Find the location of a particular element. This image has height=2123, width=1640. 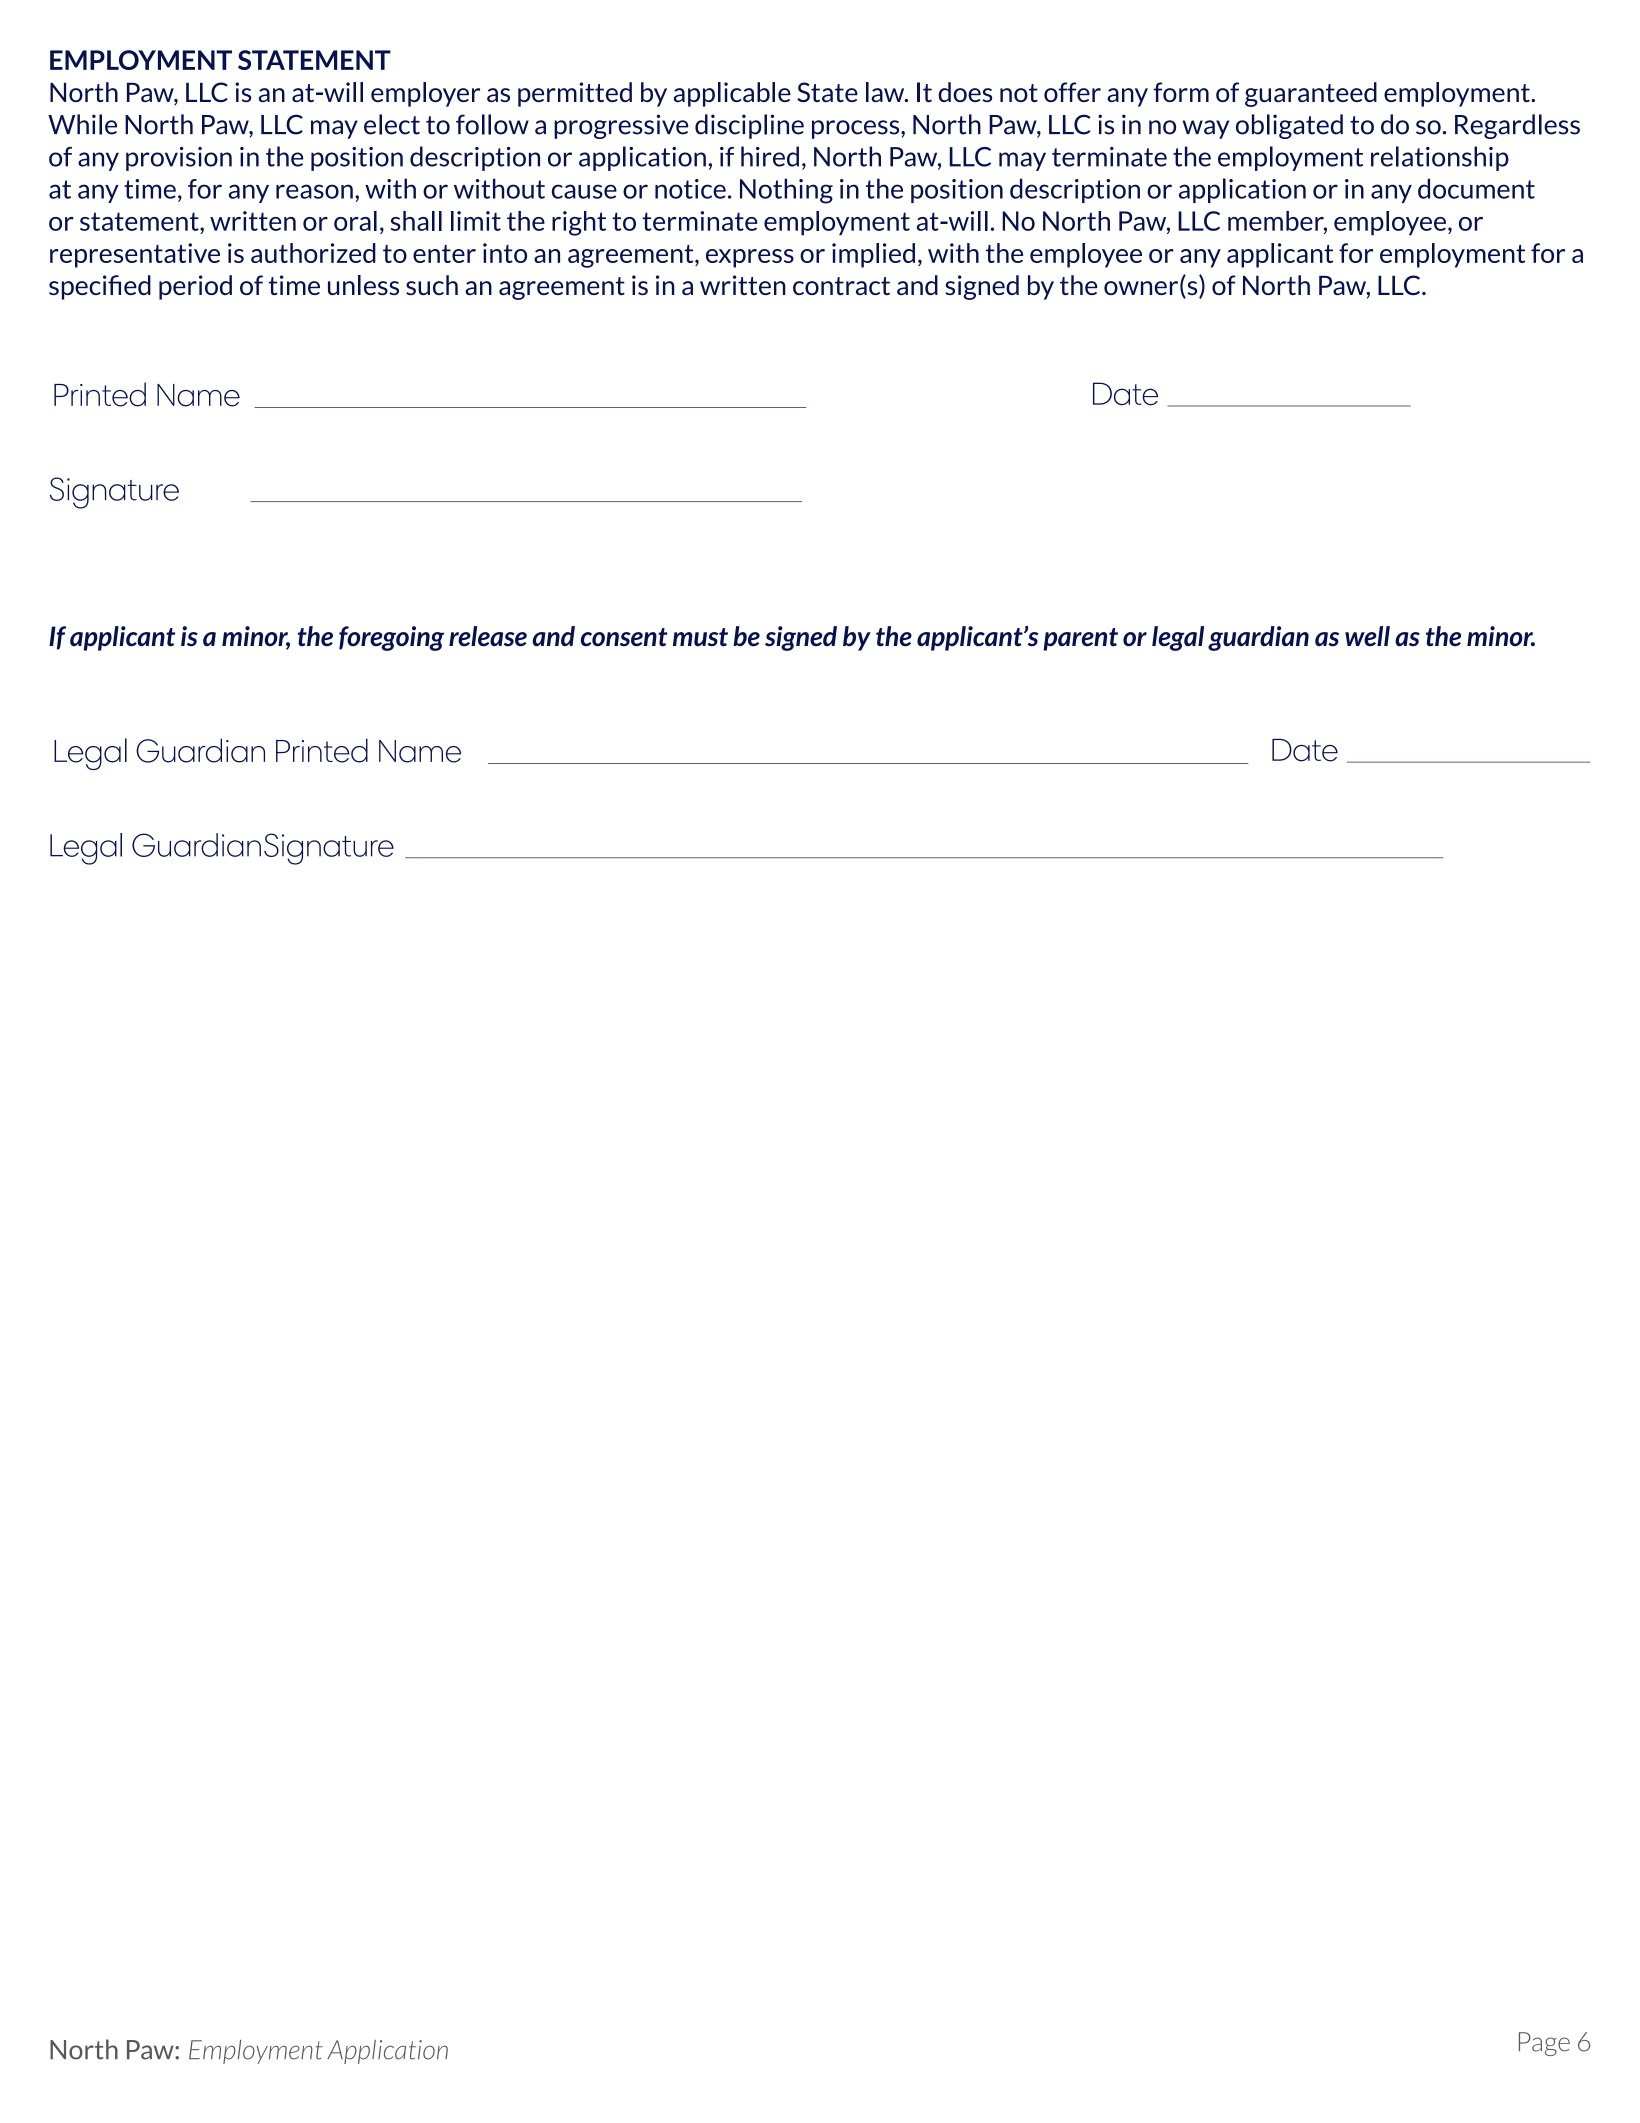

foregoing is located at coordinates (391, 638).
